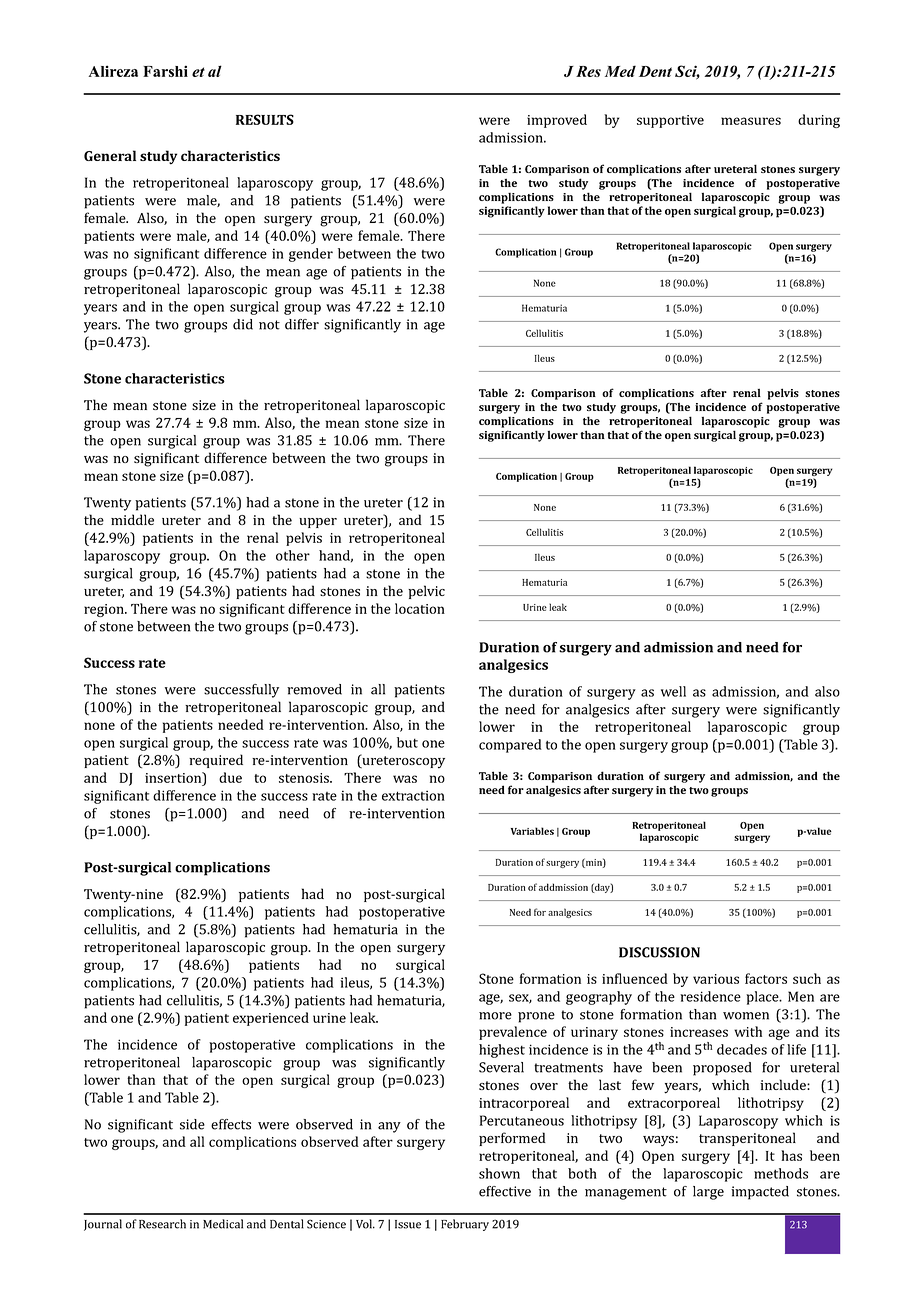  What do you see at coordinates (271, 1019) in the image?
I see `experienced` at bounding box center [271, 1019].
